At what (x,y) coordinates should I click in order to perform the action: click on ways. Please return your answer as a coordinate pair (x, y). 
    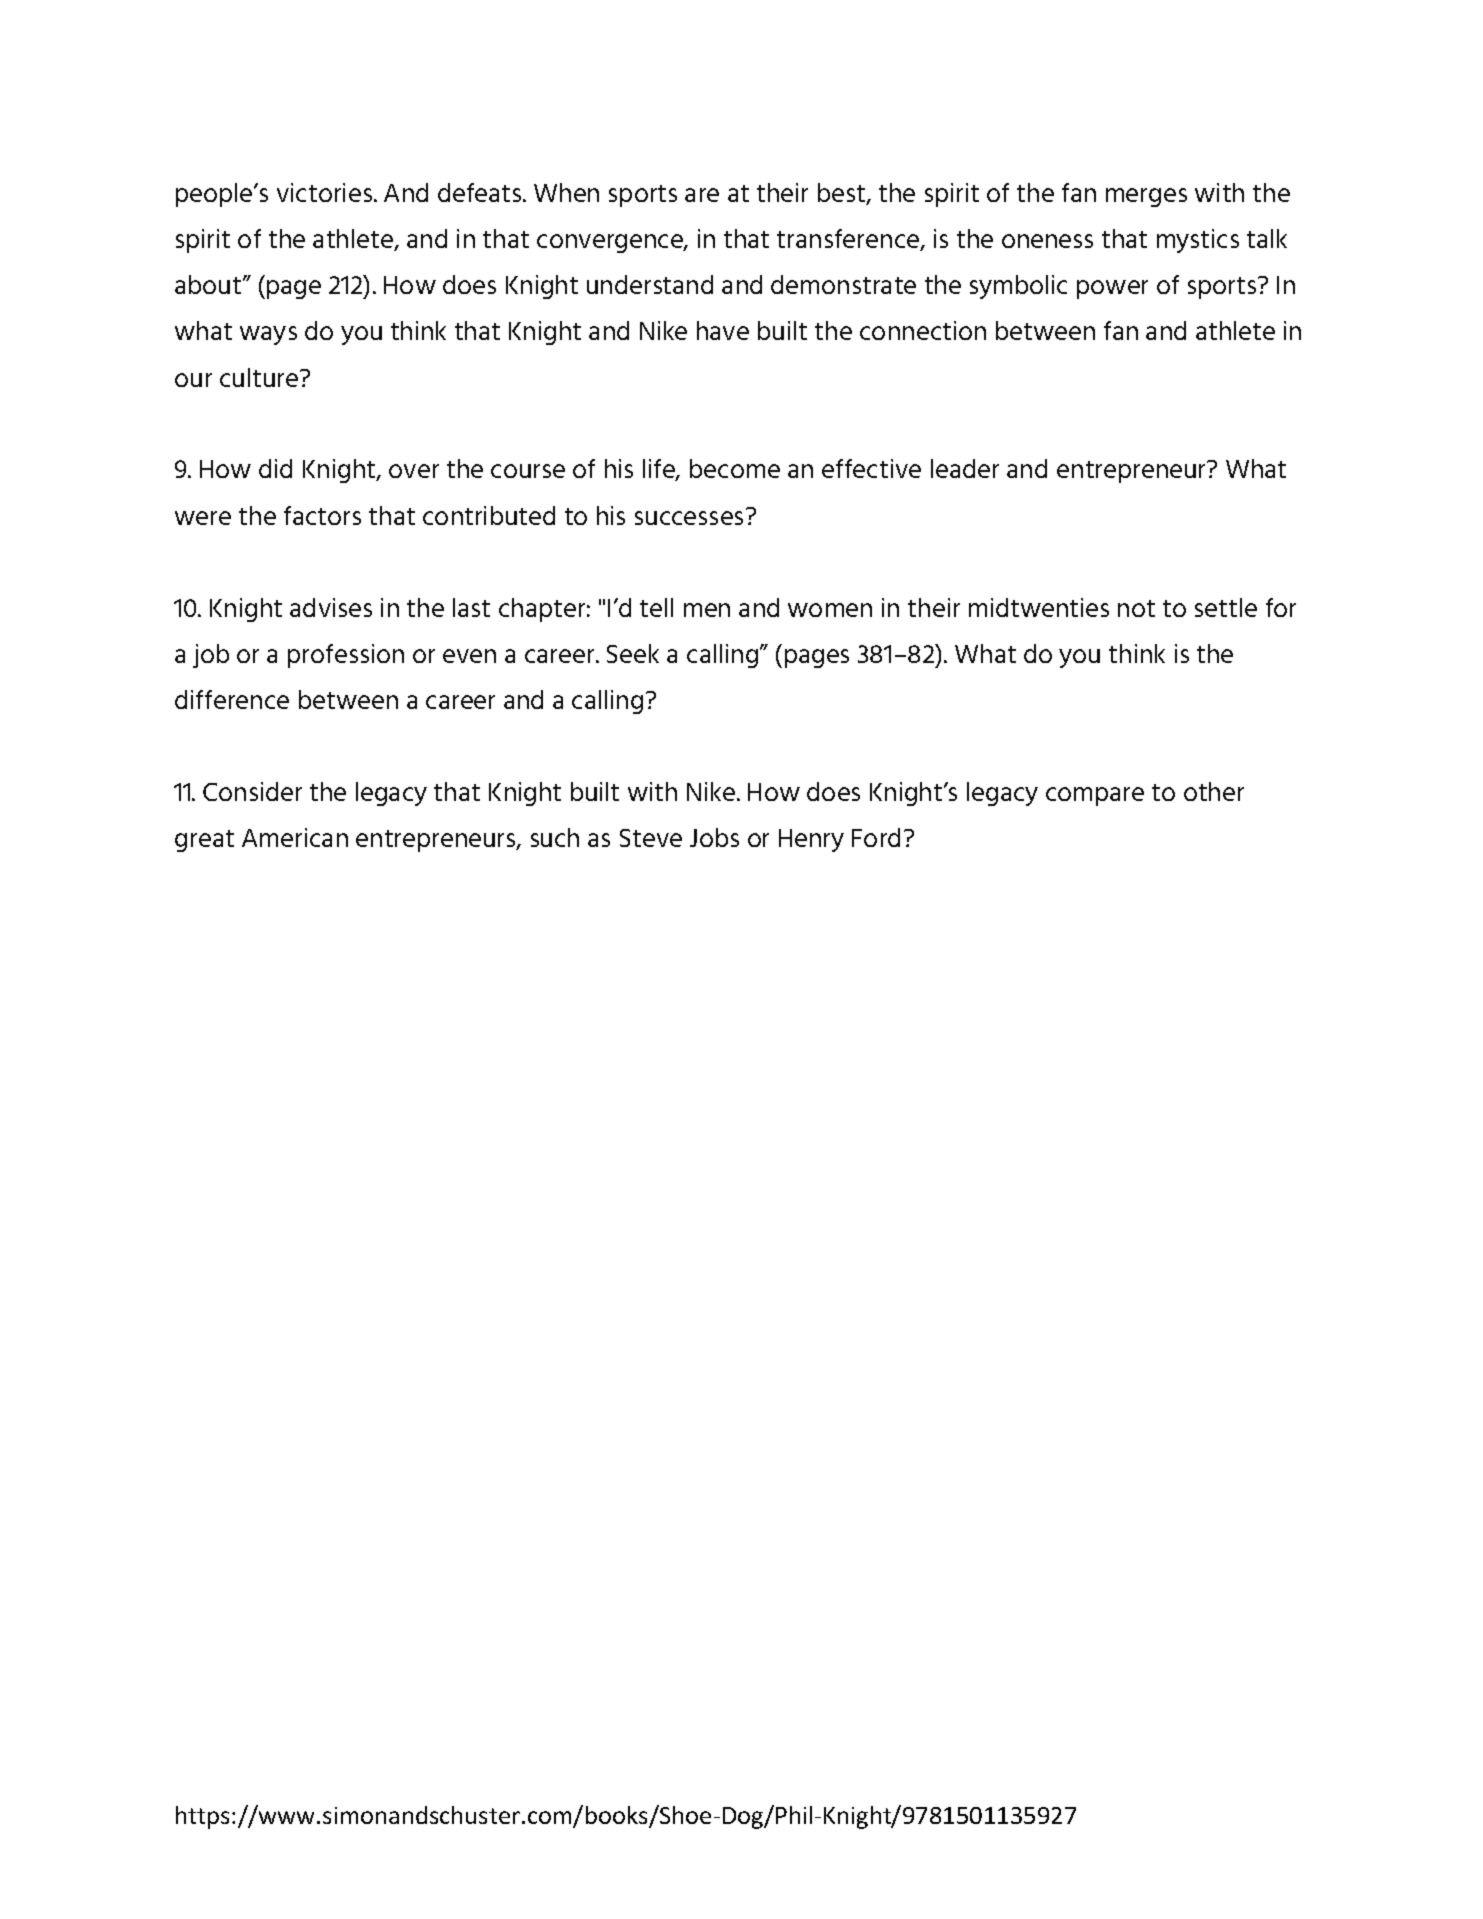
    Looking at the image, I should click on (268, 335).
